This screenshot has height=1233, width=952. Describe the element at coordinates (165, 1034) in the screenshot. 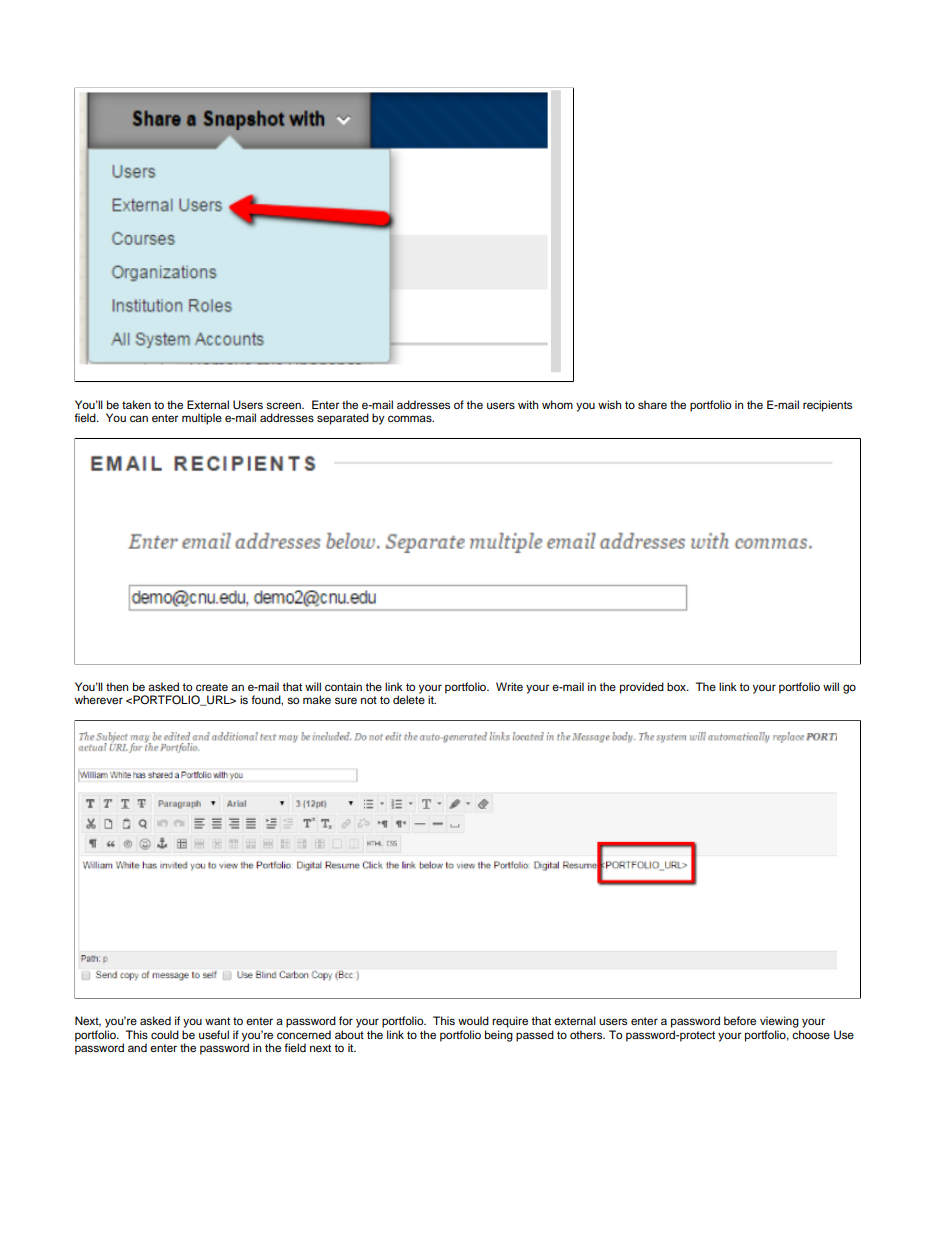

I see `could` at that location.
